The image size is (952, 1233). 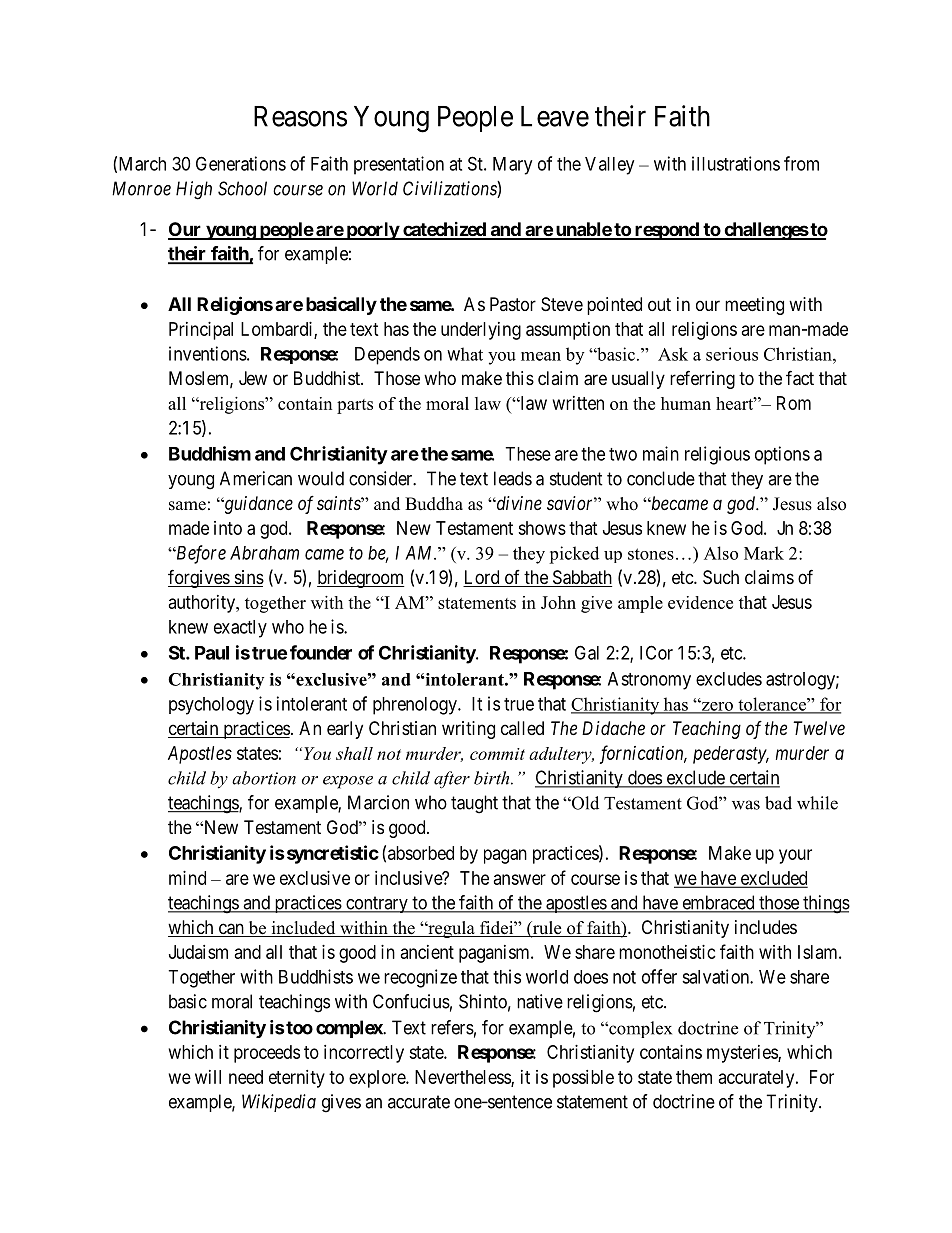 I want to click on illustrations, so click(x=736, y=163).
